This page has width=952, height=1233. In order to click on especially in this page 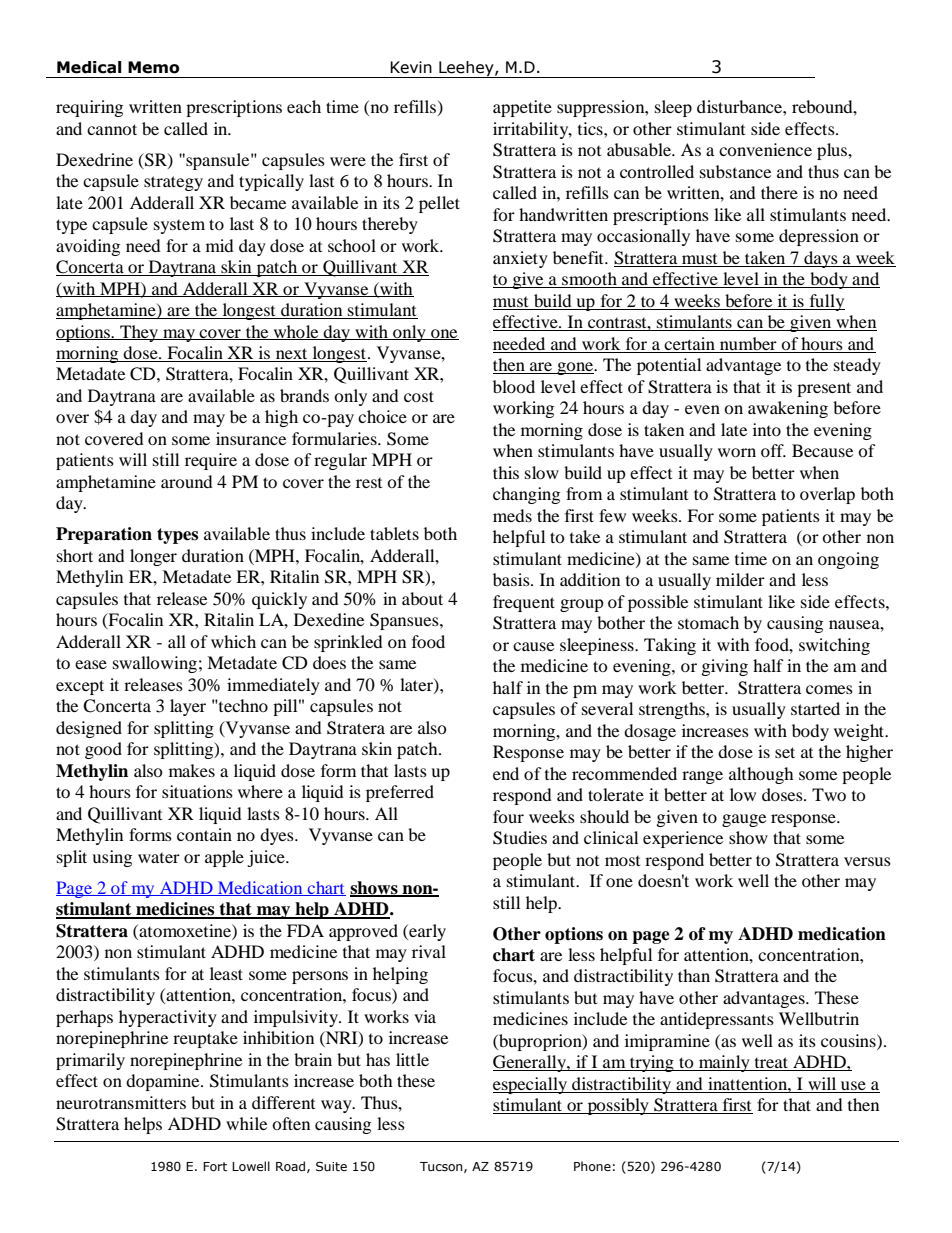, I will do `click(531, 1085)`.
